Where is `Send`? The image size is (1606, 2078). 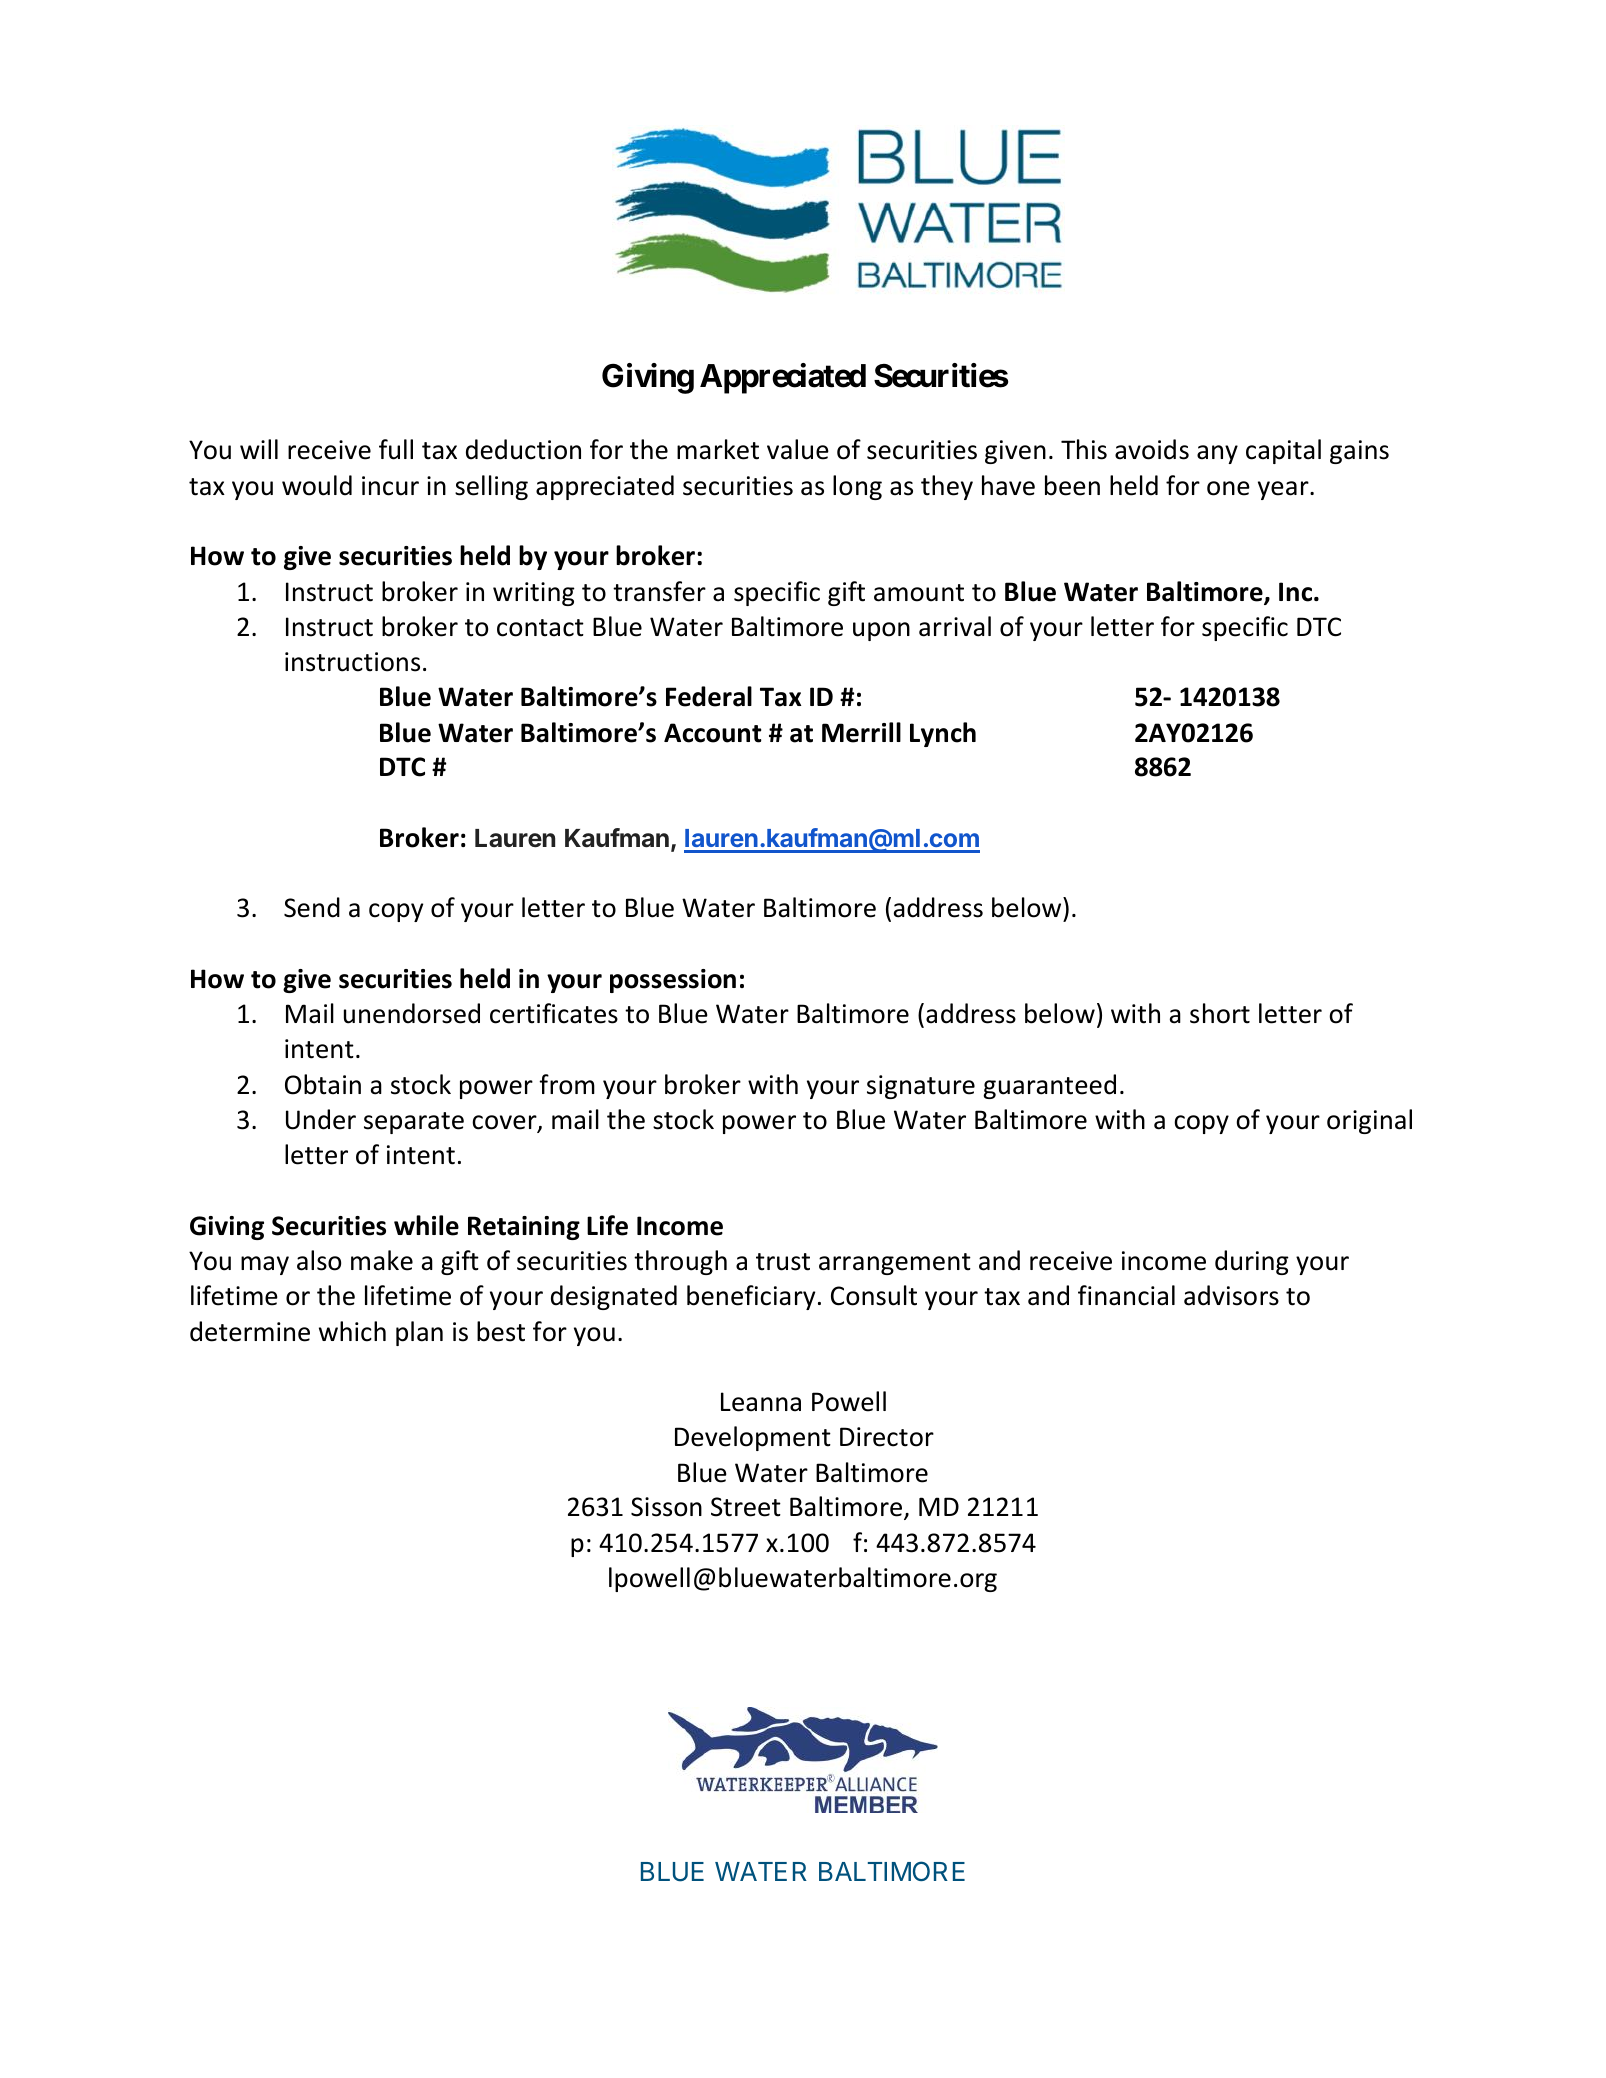
Send is located at coordinates (312, 907).
